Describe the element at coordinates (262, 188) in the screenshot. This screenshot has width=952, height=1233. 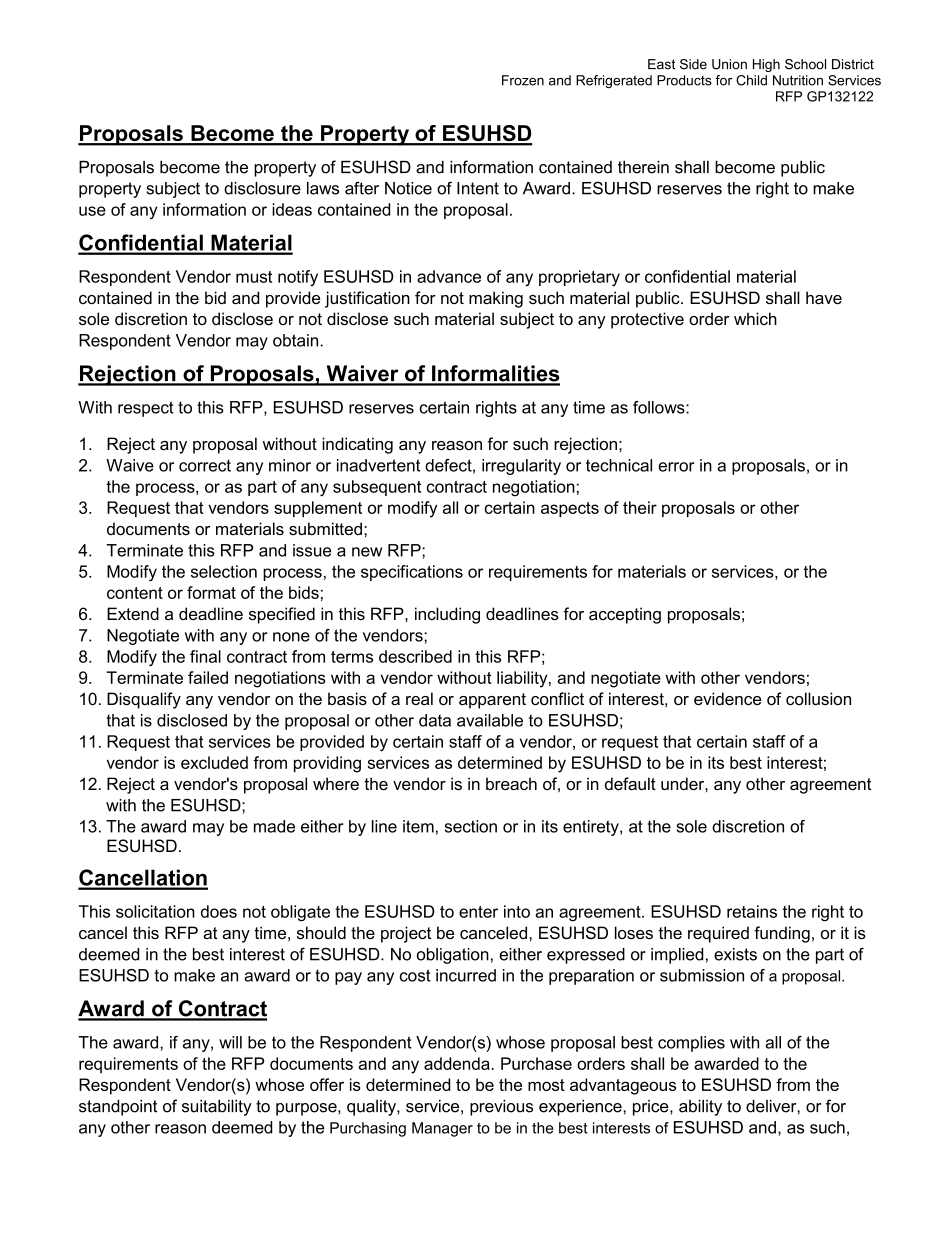
I see `disclosure` at that location.
